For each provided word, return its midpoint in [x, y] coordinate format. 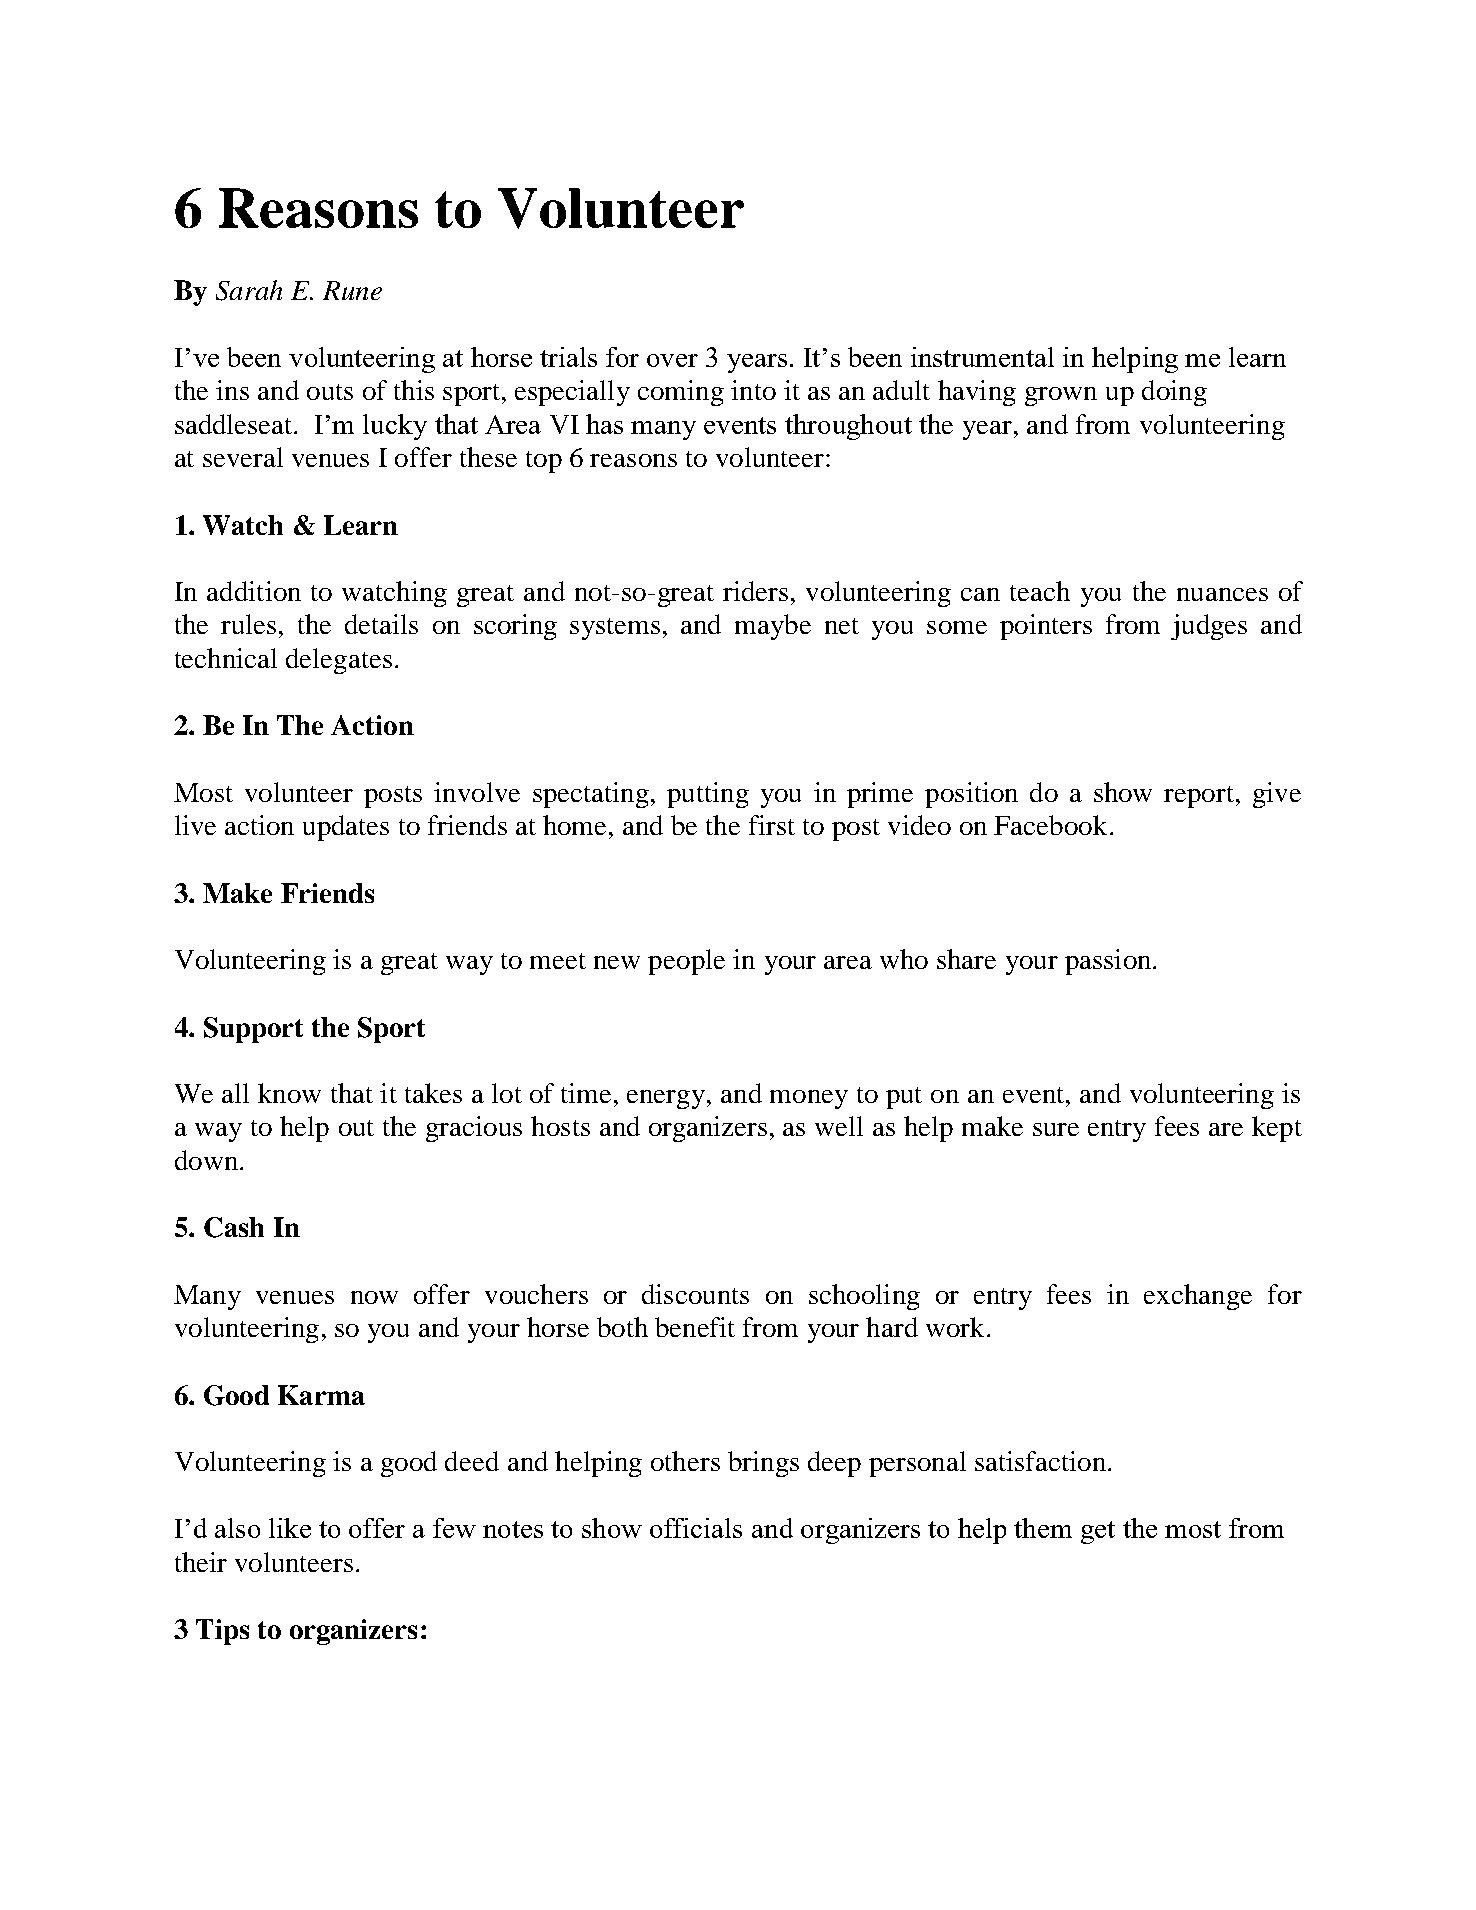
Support [253, 1030]
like [290, 1528]
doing [1174, 393]
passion [1108, 962]
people [686, 962]
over [672, 360]
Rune [352, 290]
